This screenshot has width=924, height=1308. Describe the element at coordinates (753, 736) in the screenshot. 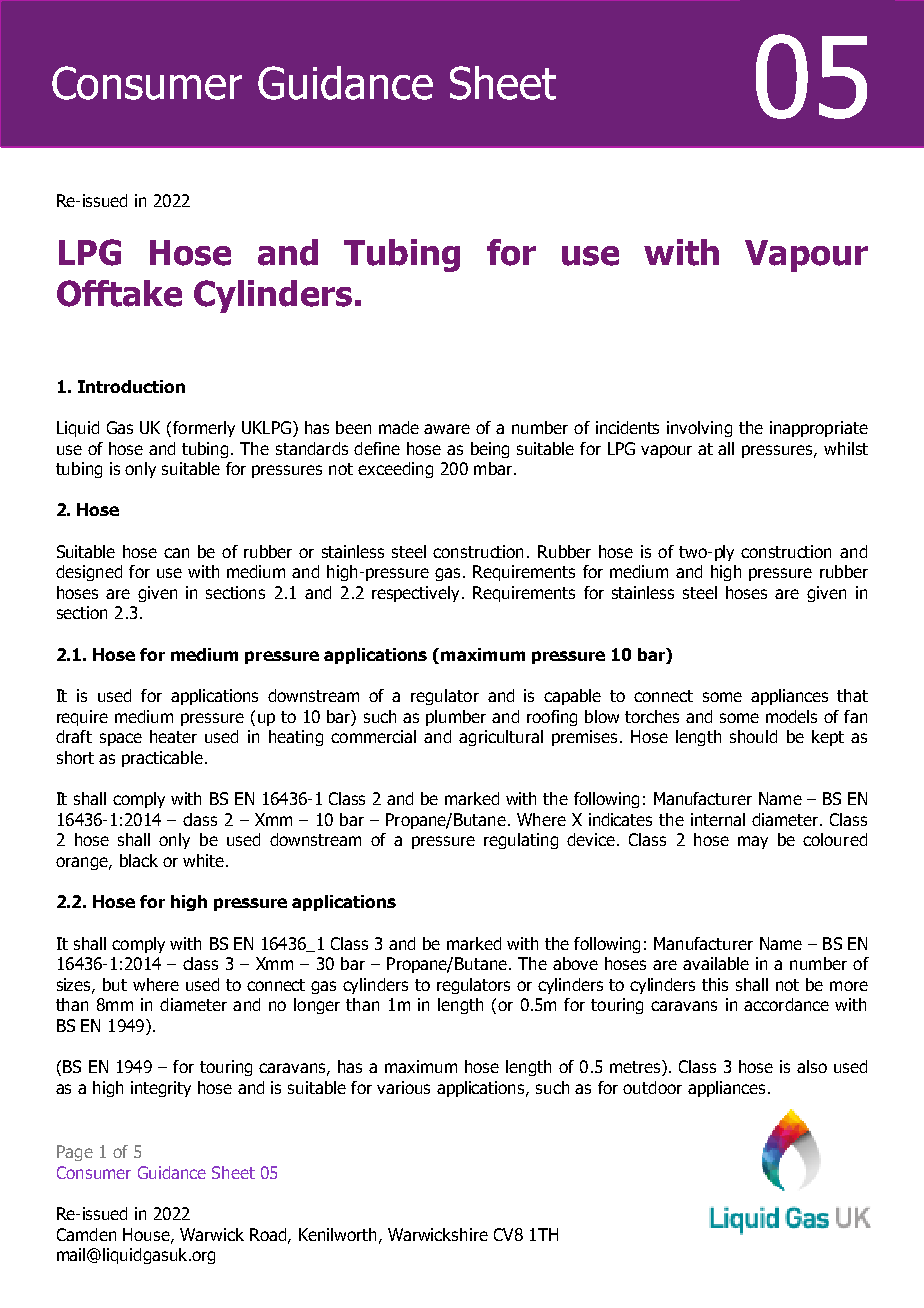

I see `should` at that location.
